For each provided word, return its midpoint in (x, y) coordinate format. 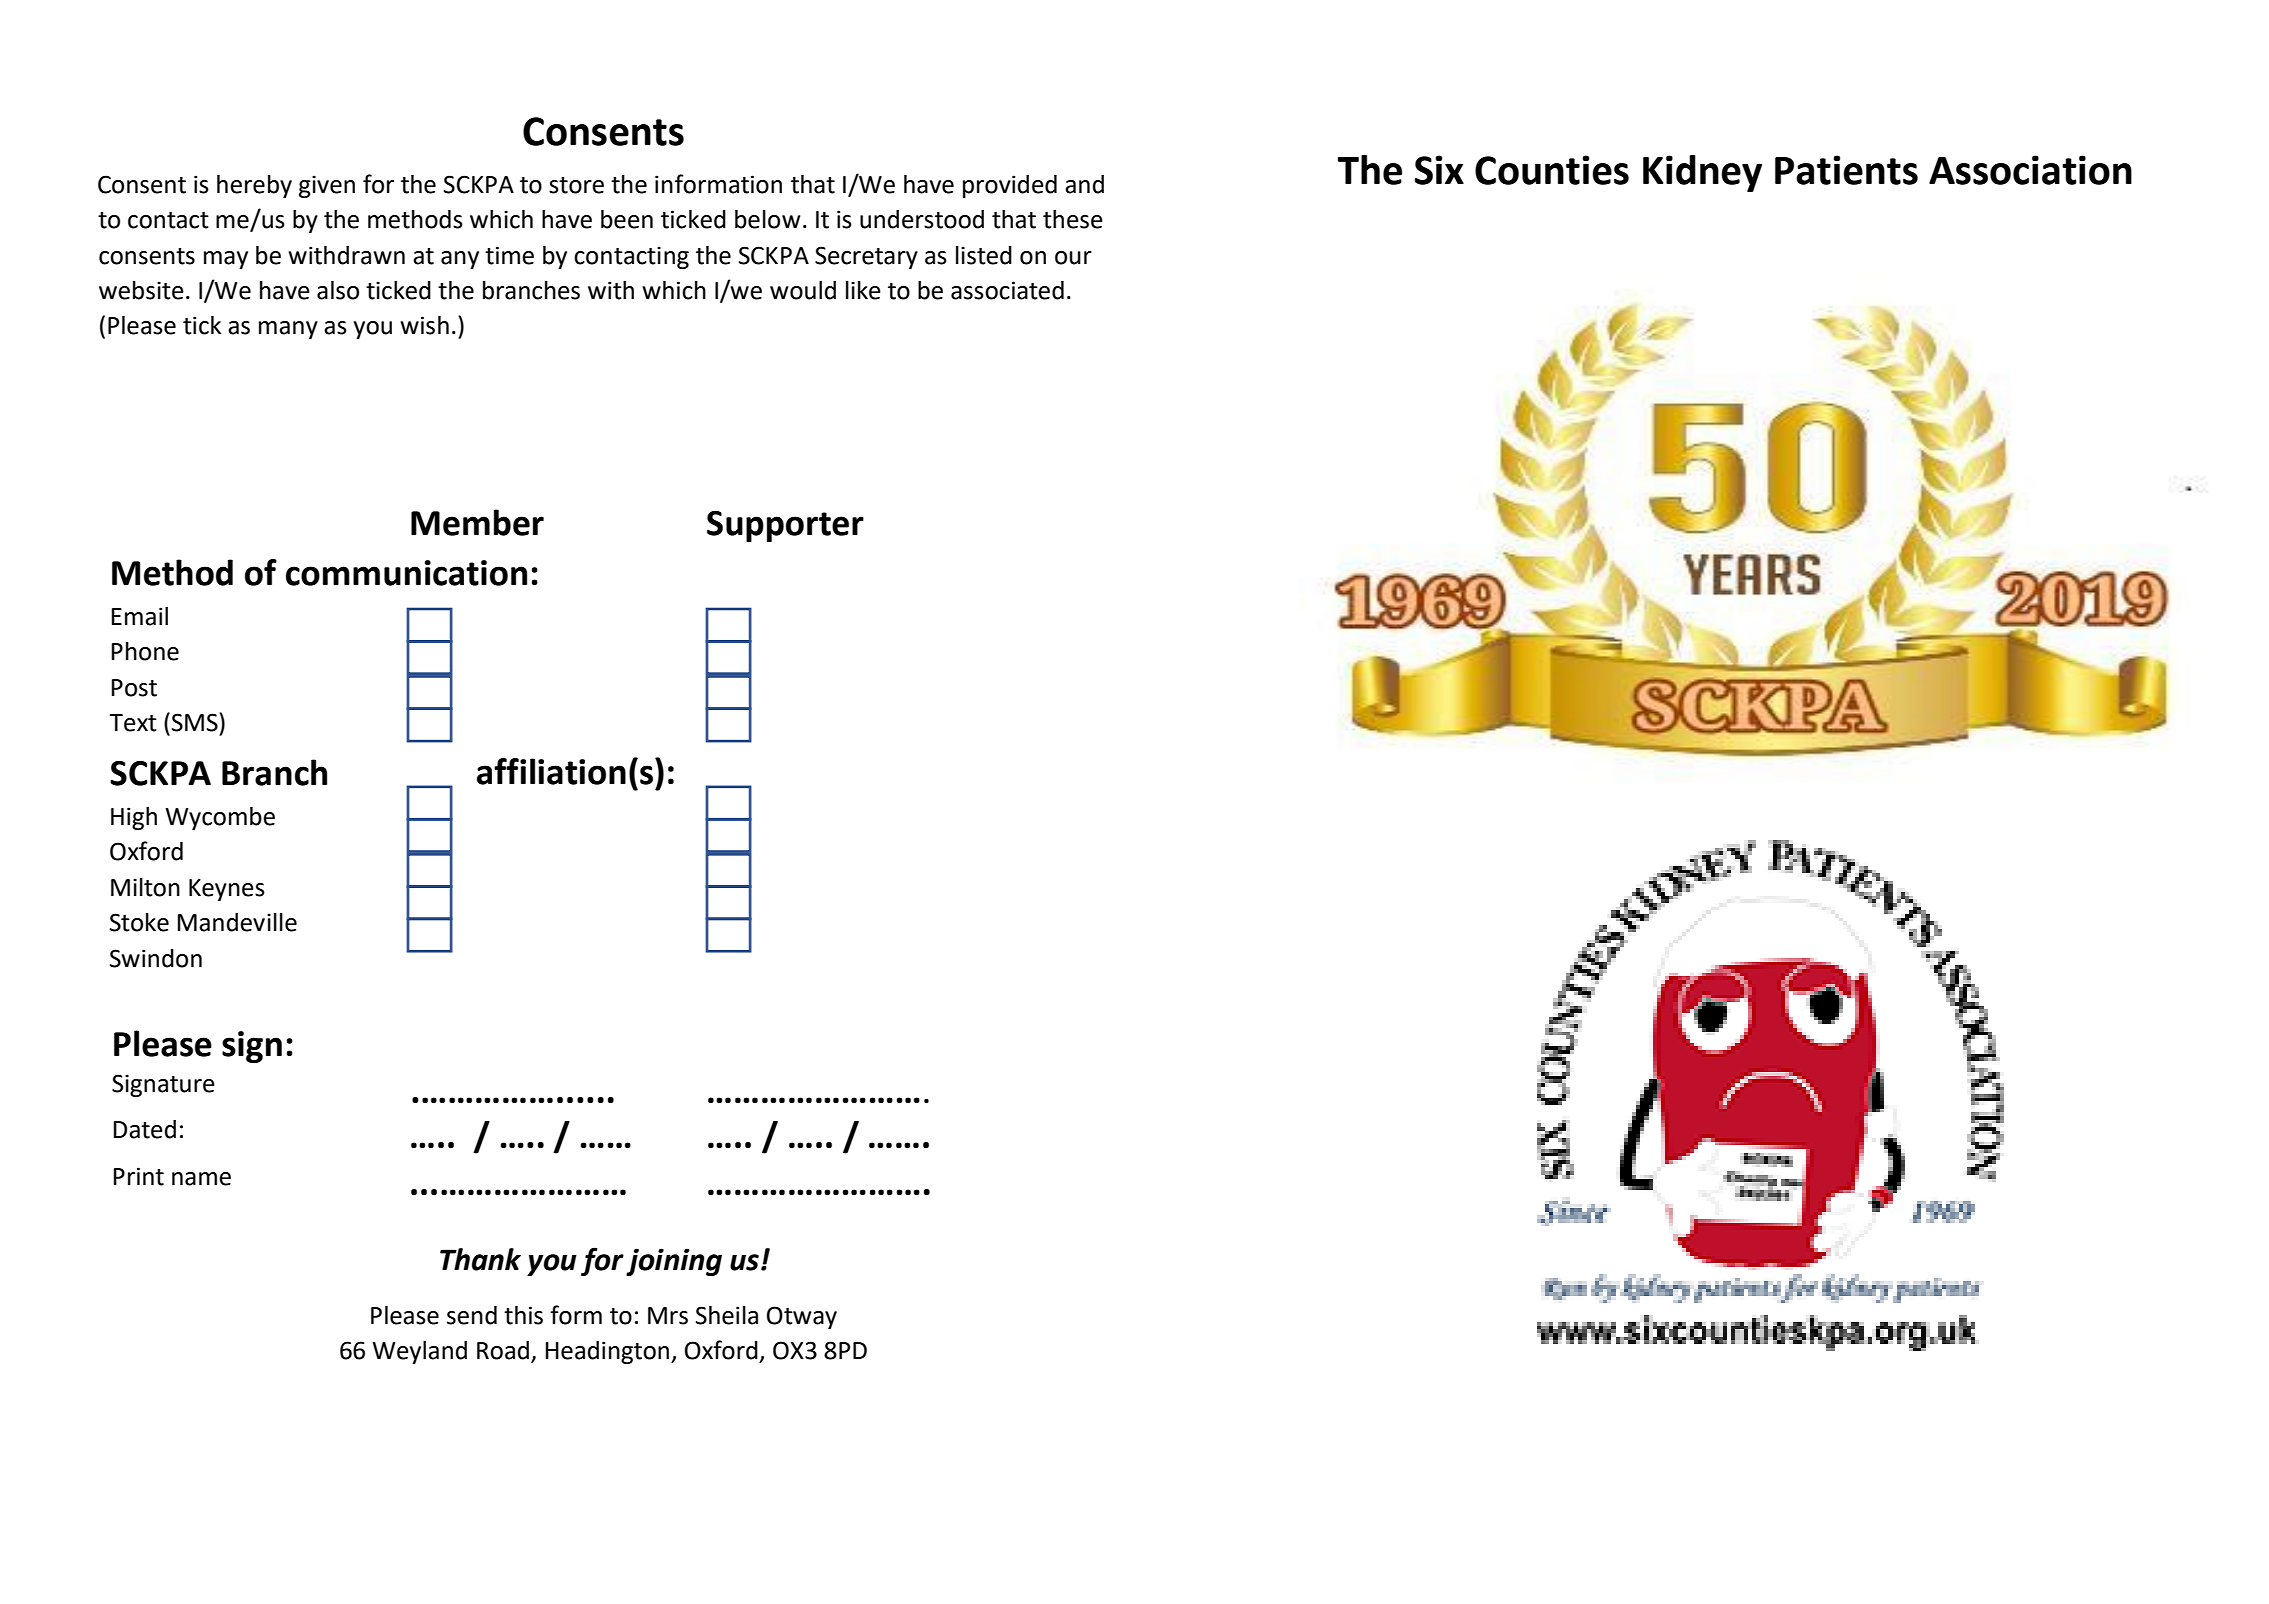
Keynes (227, 890)
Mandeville (237, 922)
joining (674, 1262)
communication (406, 573)
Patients (1846, 170)
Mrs (668, 1316)
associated (1007, 290)
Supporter (785, 526)
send (472, 1315)
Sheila (727, 1315)
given (327, 186)
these (1073, 219)
